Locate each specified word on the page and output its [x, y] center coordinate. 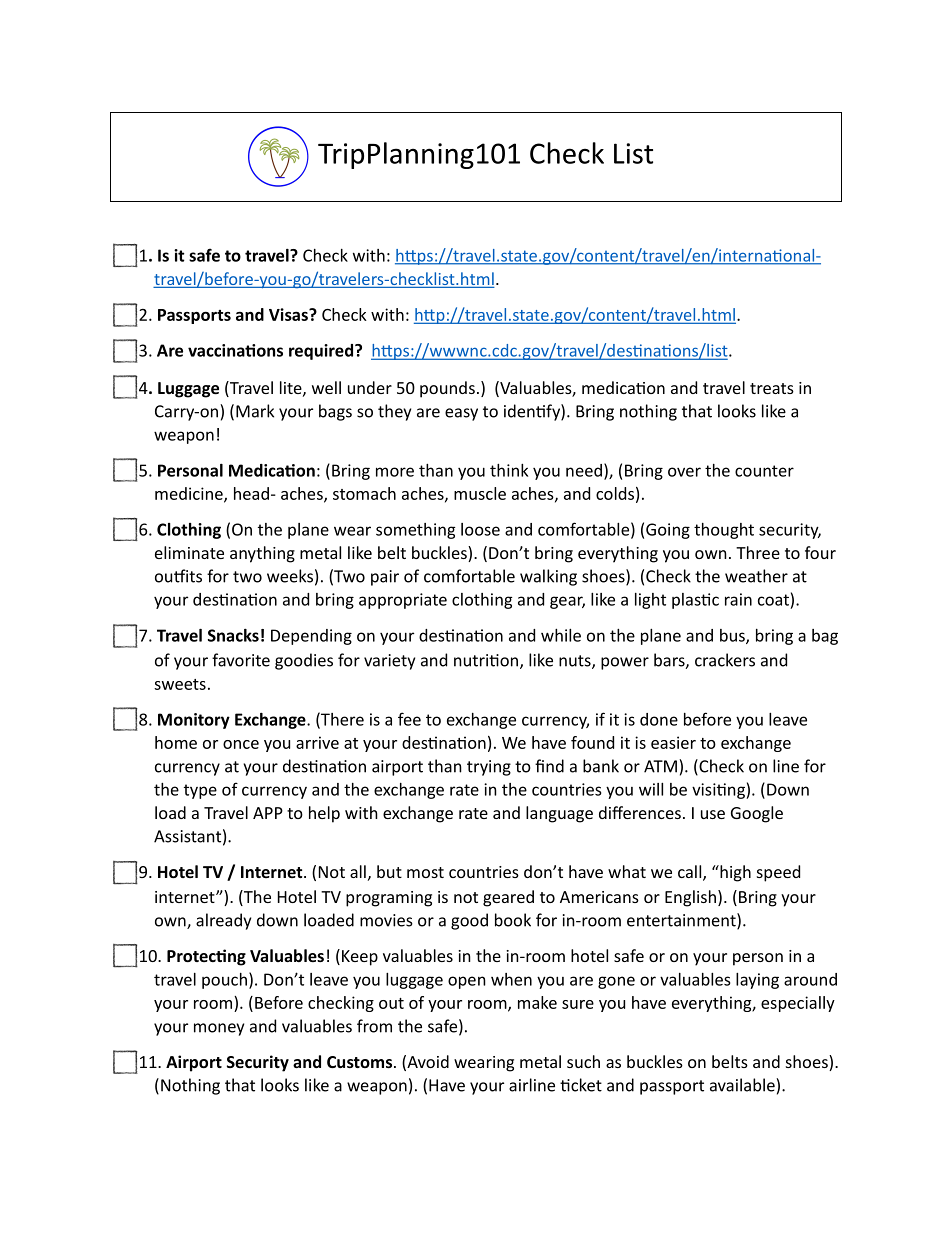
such [583, 1061]
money [219, 1029]
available [743, 1085]
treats [772, 388]
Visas [289, 314]
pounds [447, 389]
